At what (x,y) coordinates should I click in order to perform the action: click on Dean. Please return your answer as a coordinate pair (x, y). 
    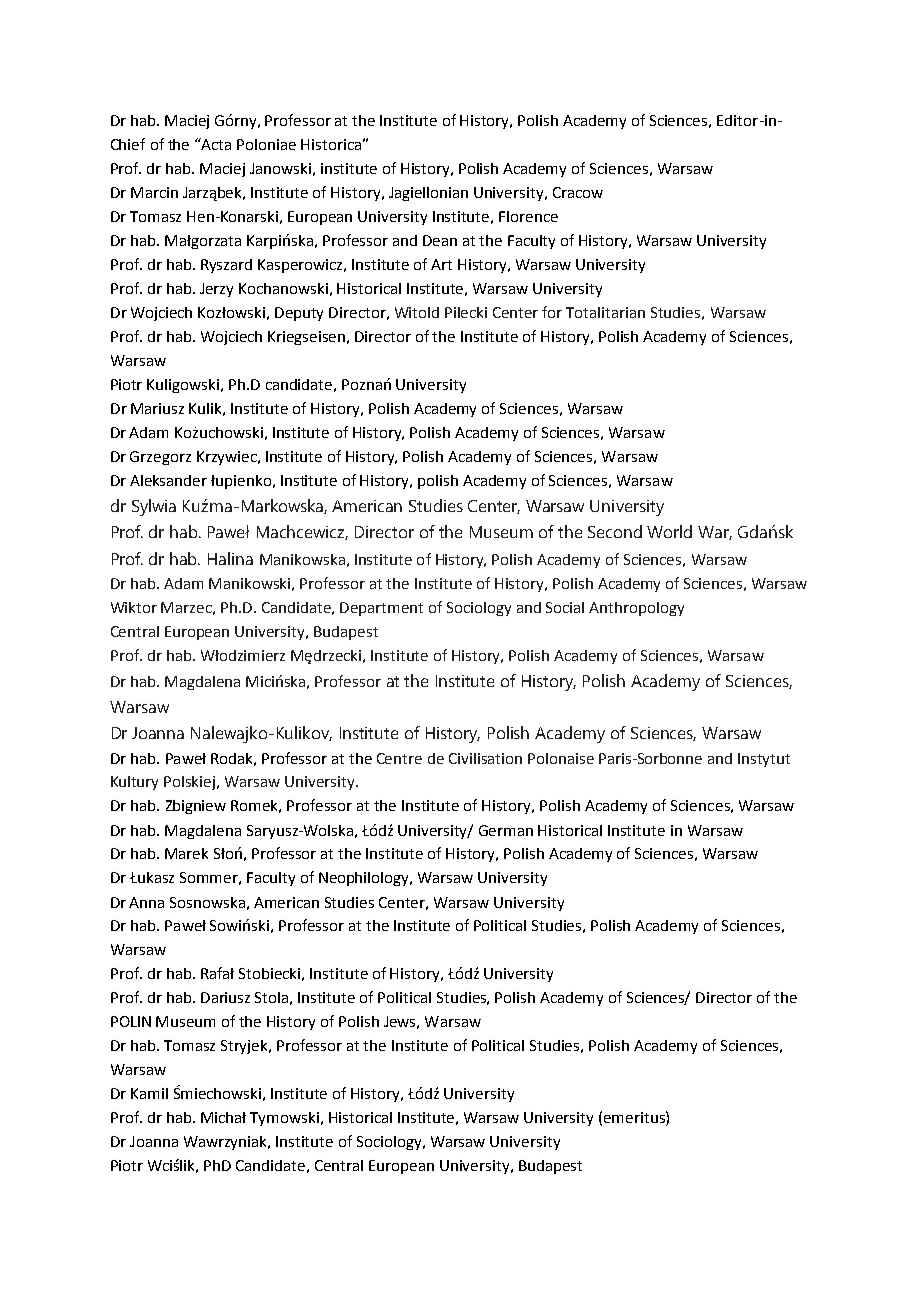
    Looking at the image, I should click on (440, 240).
